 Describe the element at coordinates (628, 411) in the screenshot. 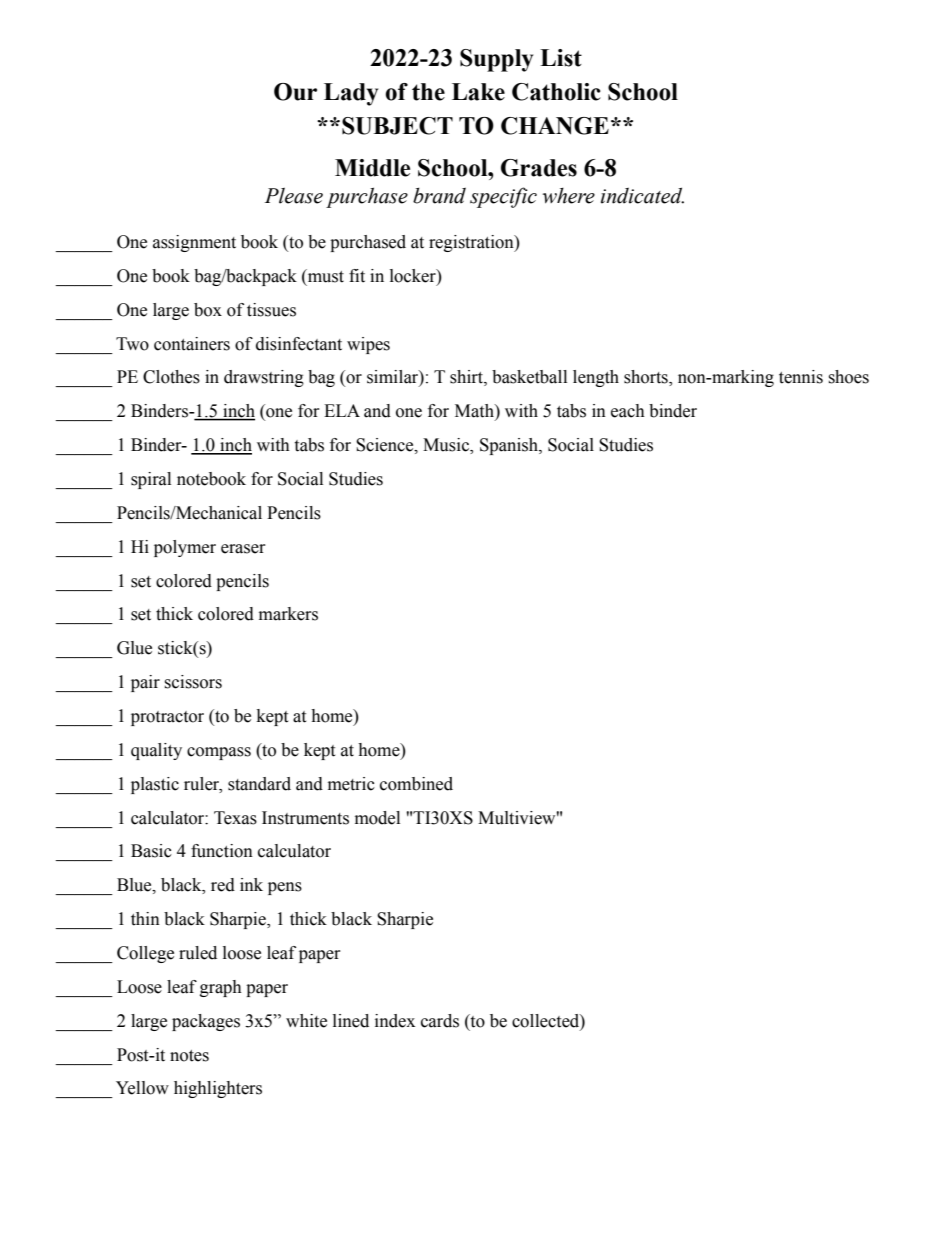

I see `each` at that location.
